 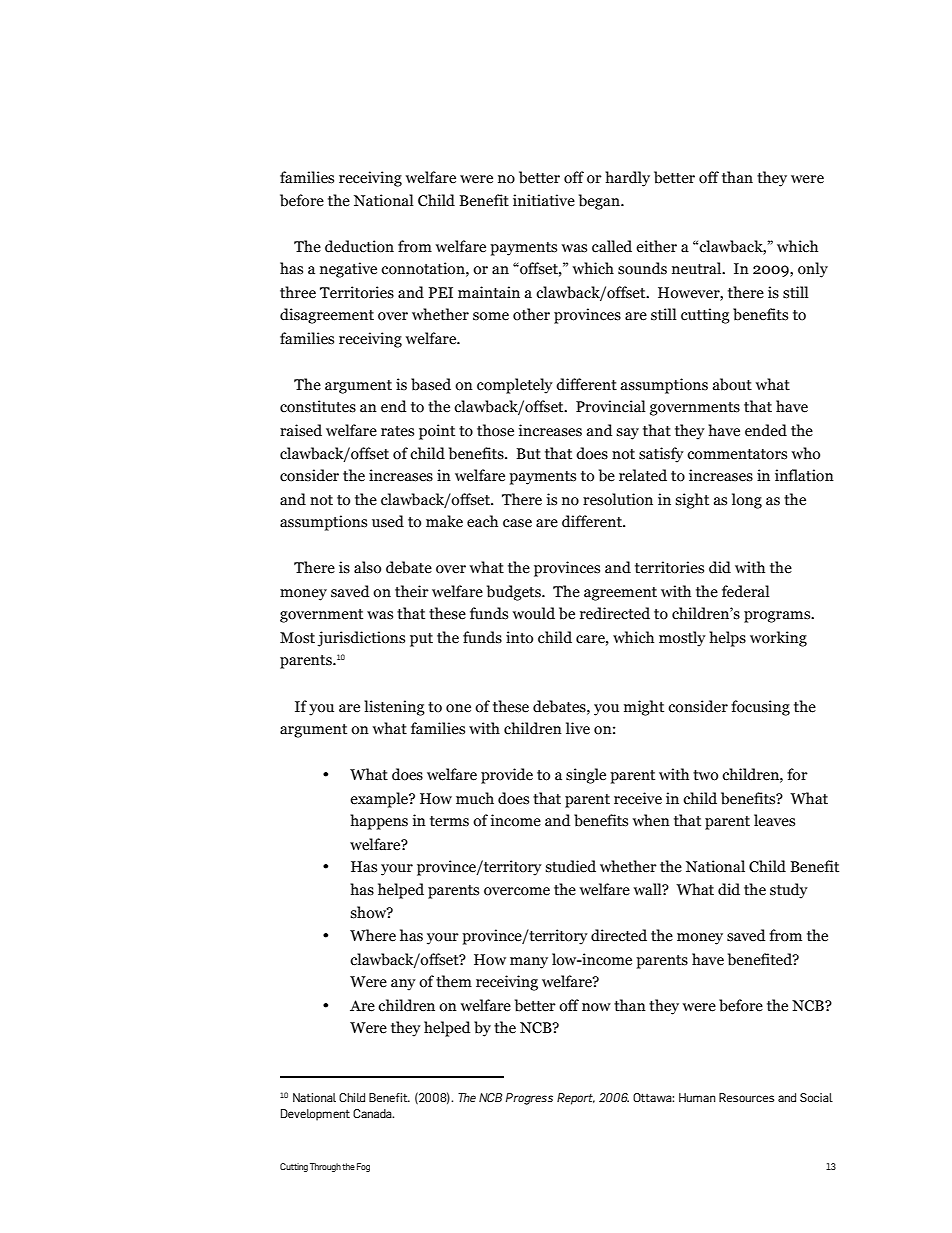 What do you see at coordinates (544, 200) in the screenshot?
I see `initiative` at bounding box center [544, 200].
